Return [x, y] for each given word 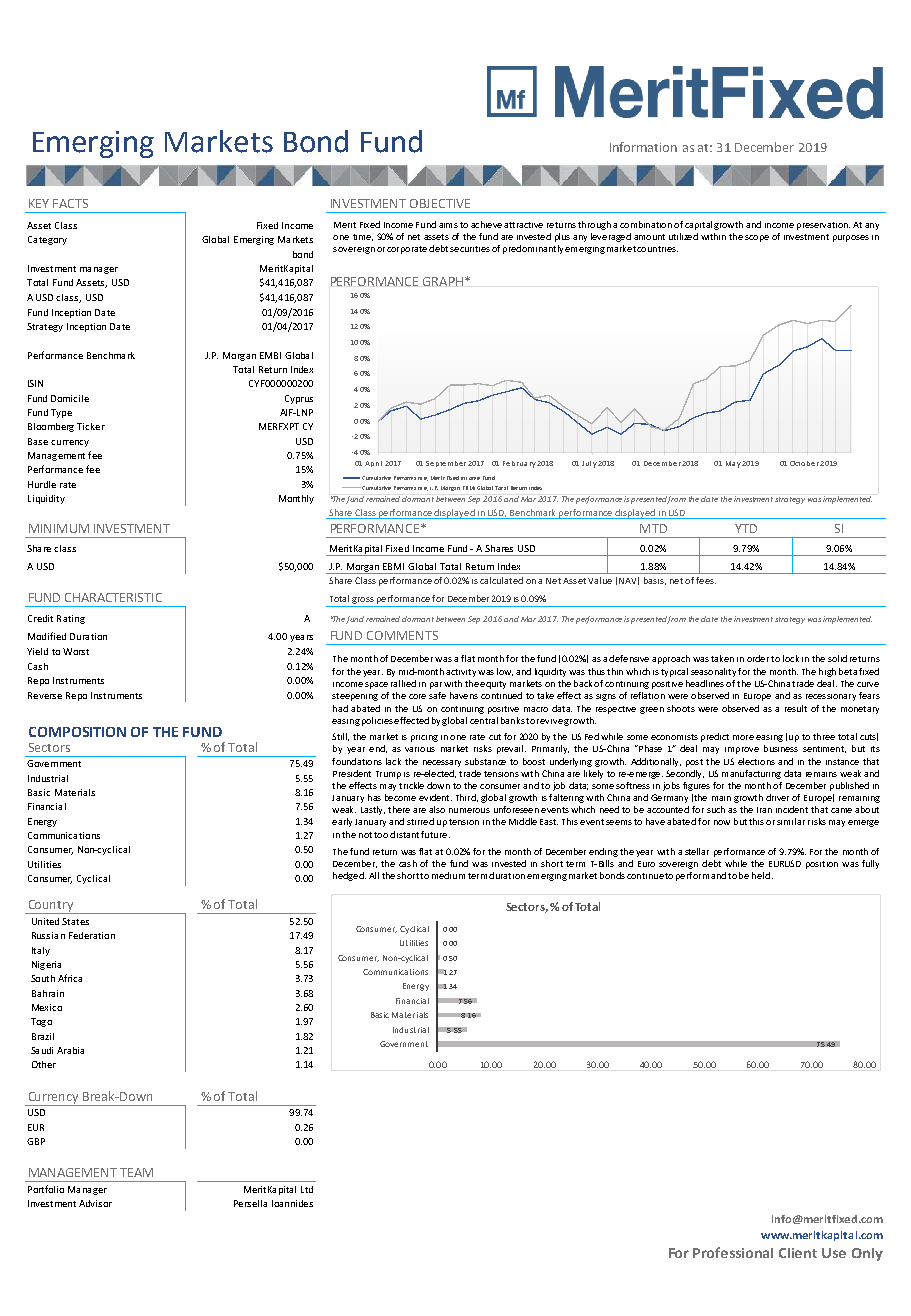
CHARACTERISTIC [113, 597]
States [75, 921]
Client [798, 1253]
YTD [746, 528]
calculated [501, 580]
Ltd [307, 1189]
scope [757, 238]
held [761, 875]
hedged [349, 876]
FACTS [70, 203]
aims [448, 225]
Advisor [95, 1203]
